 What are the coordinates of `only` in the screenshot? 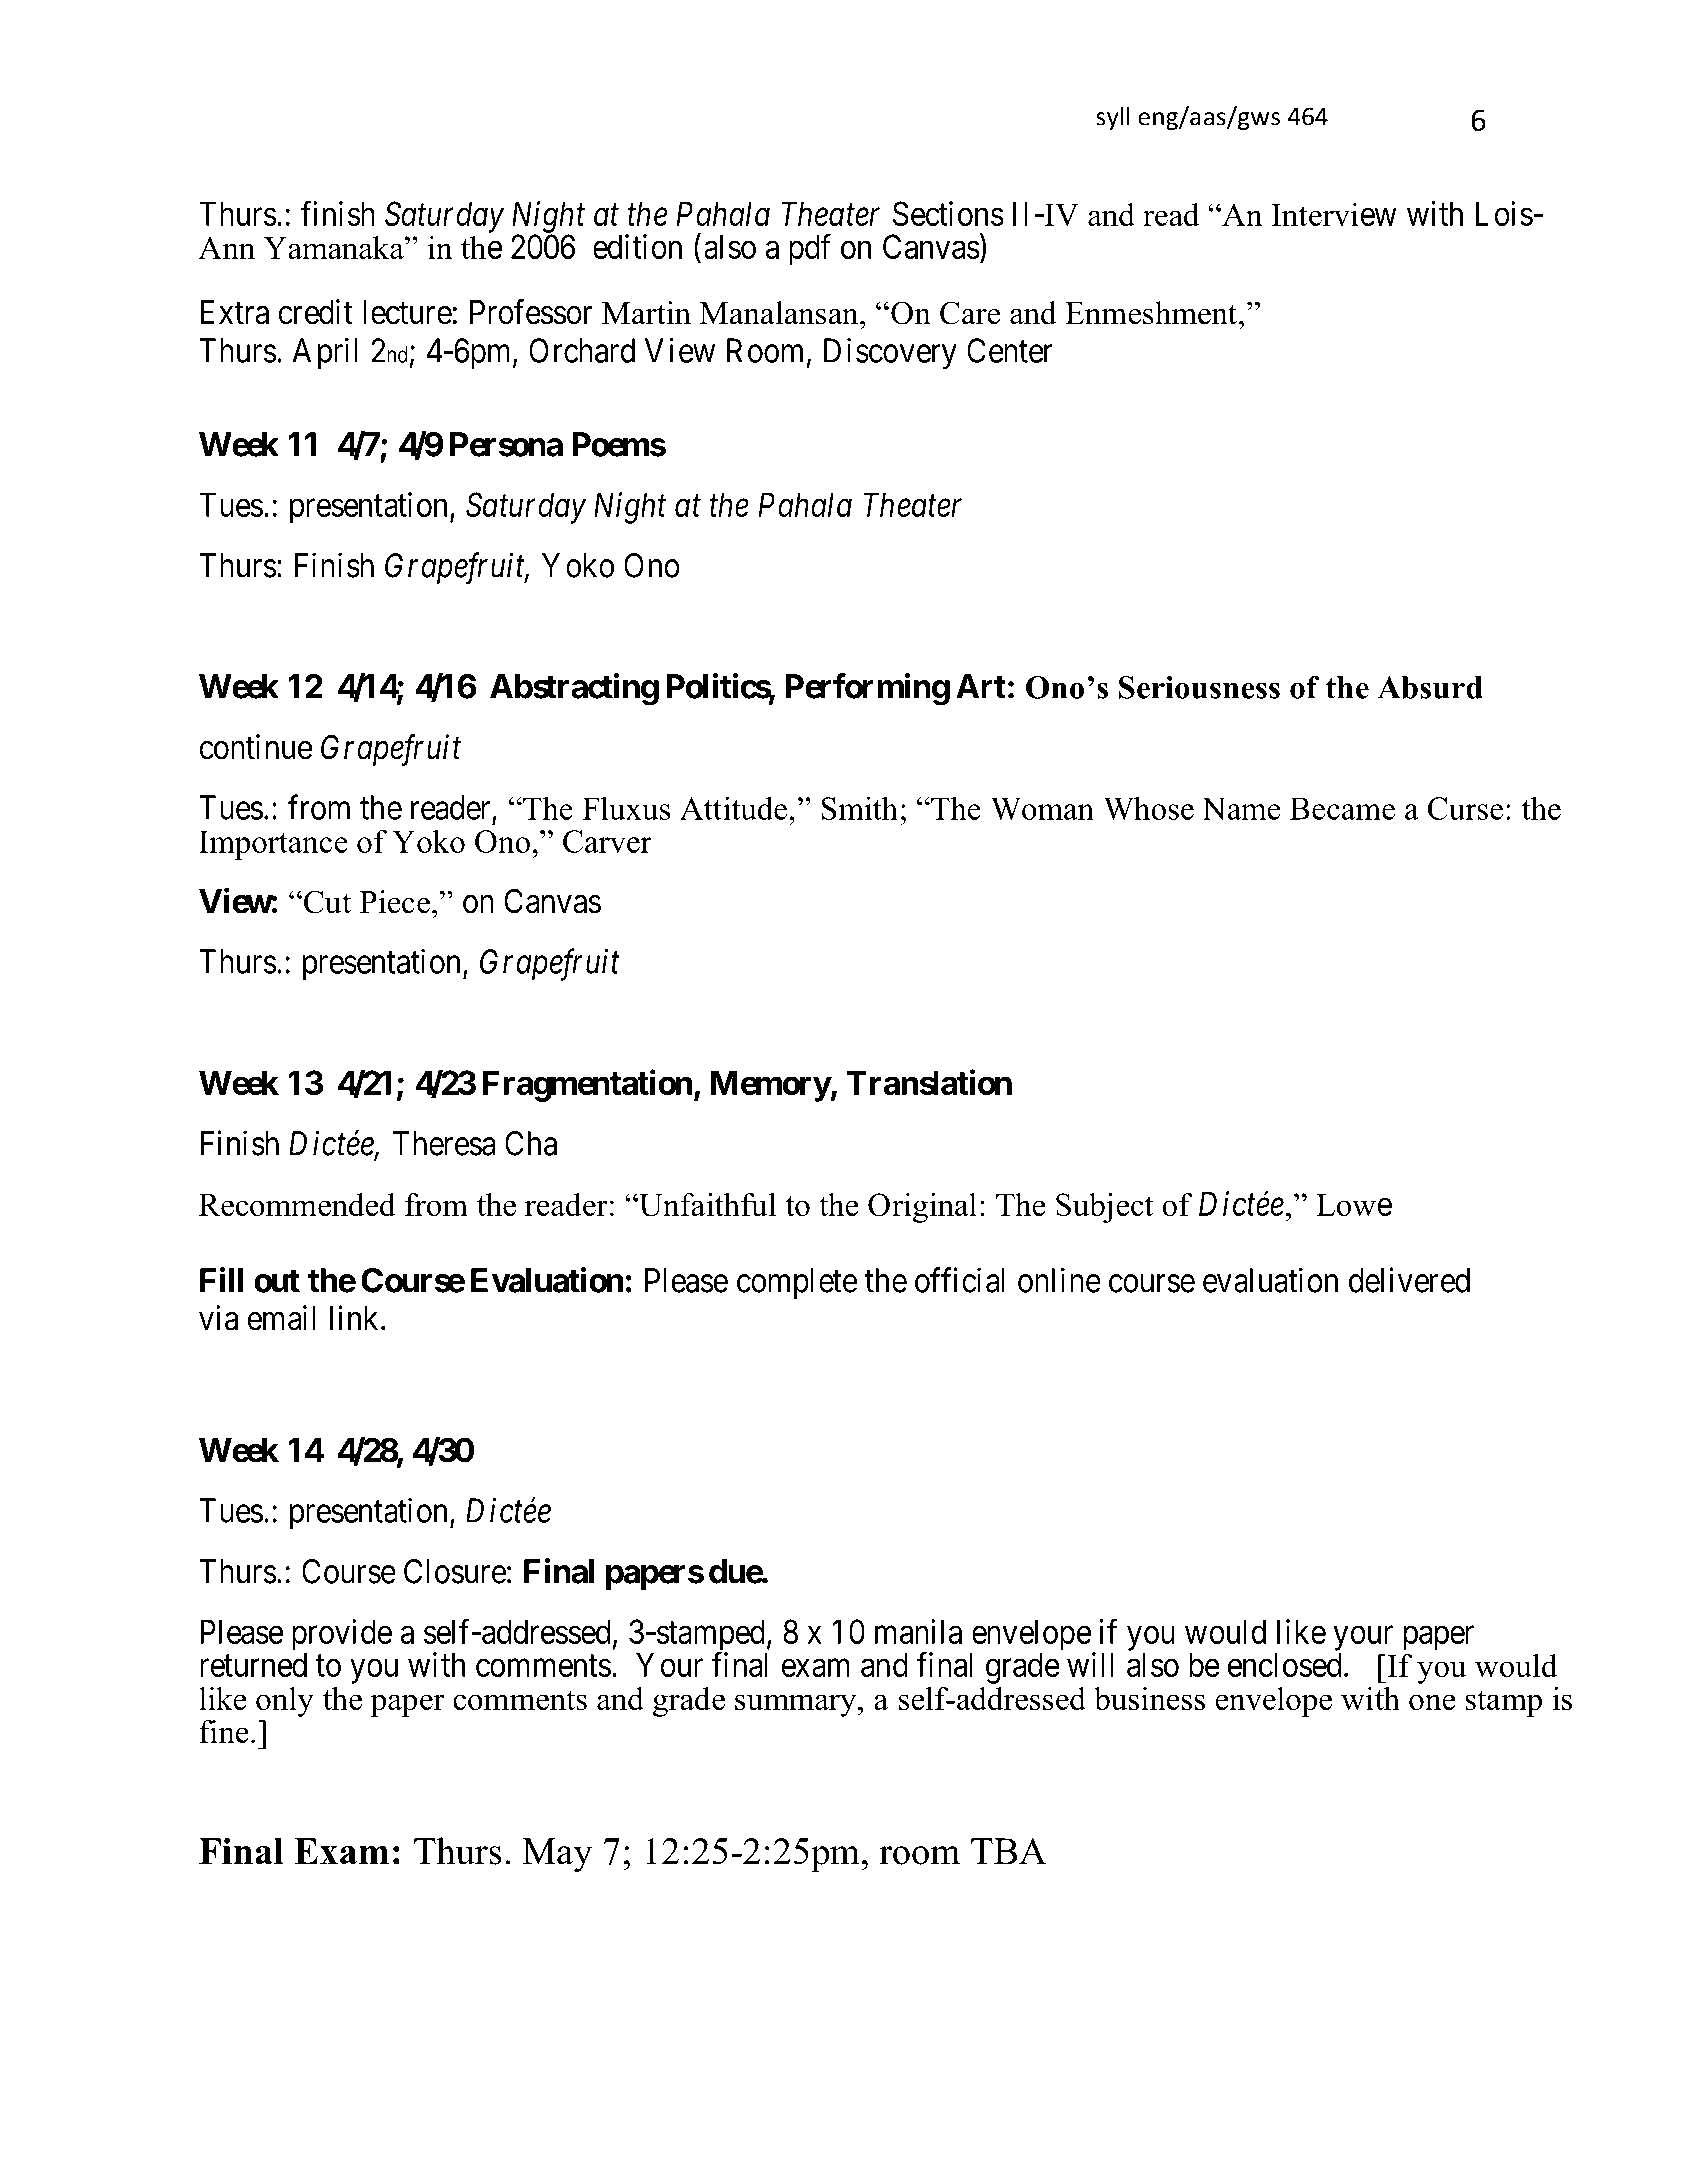 It's located at (285, 1702).
